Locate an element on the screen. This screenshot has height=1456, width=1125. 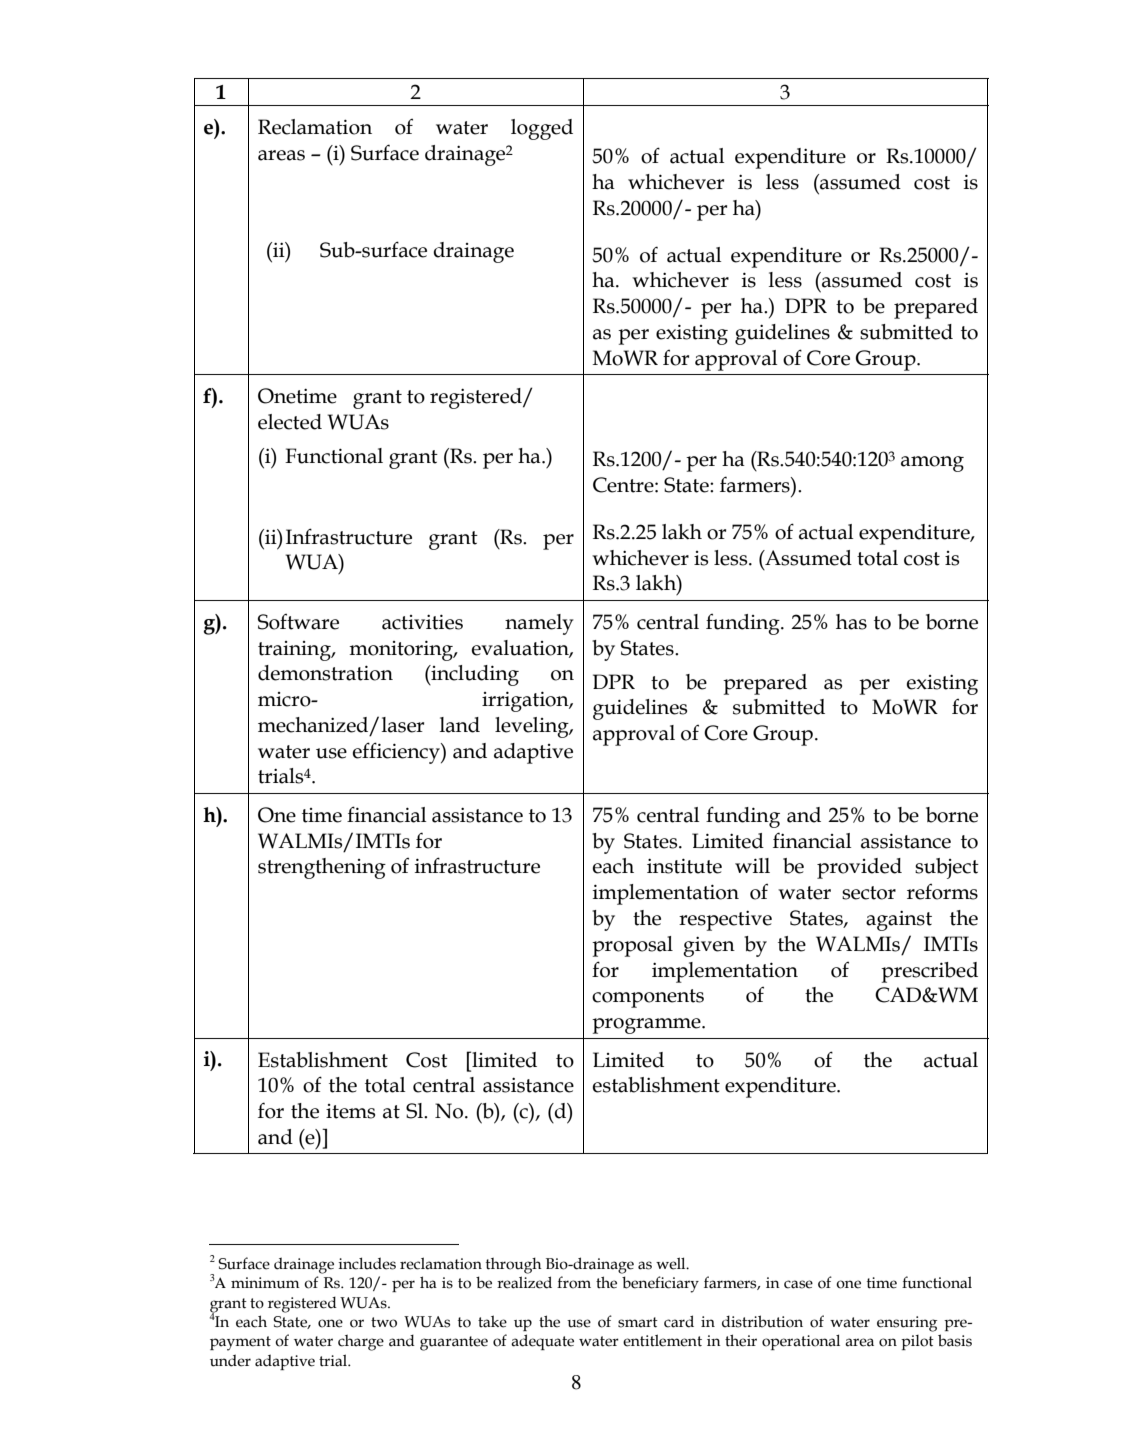
logged is located at coordinates (542, 129).
